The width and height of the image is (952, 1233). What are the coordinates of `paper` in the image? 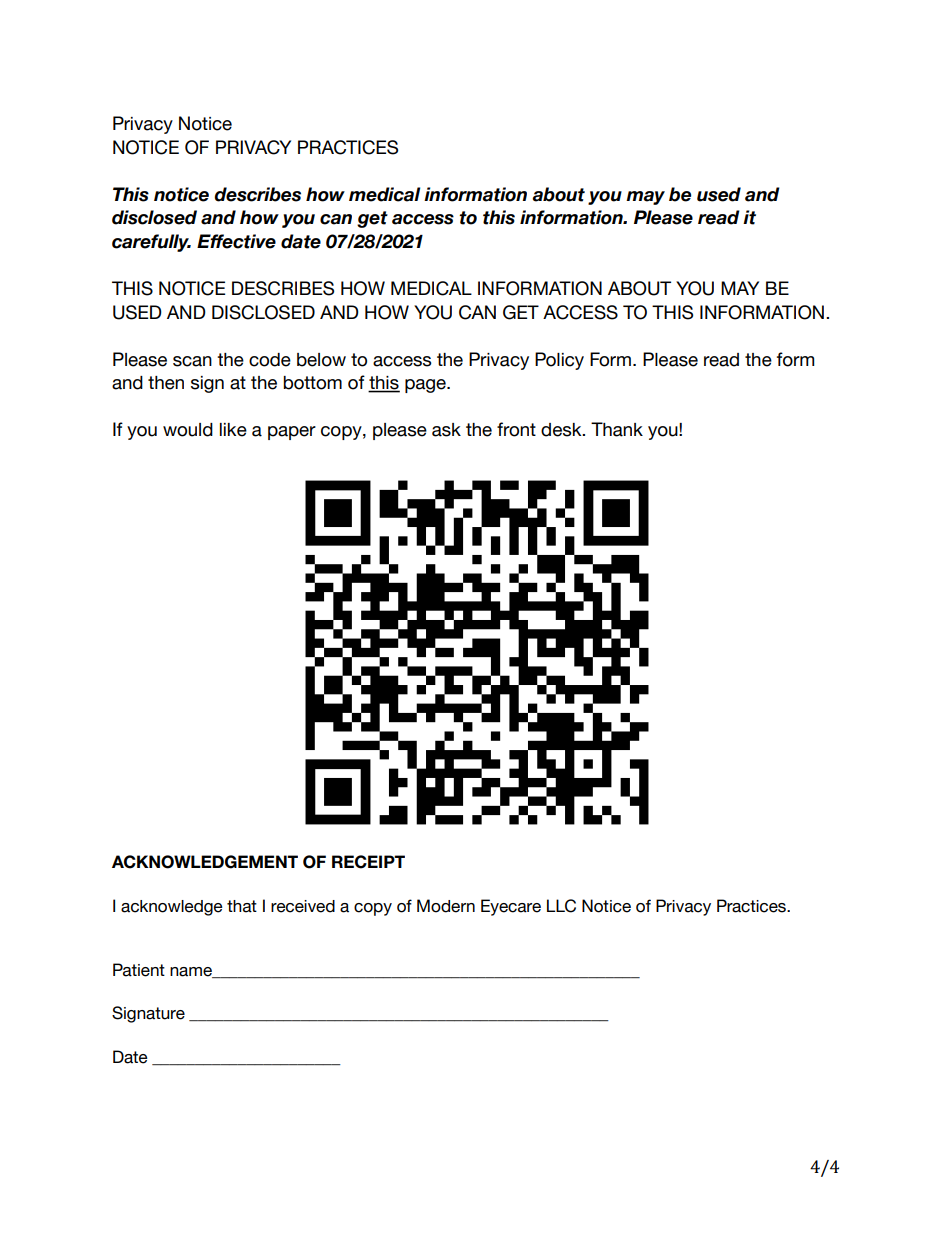 It's located at (292, 433).
